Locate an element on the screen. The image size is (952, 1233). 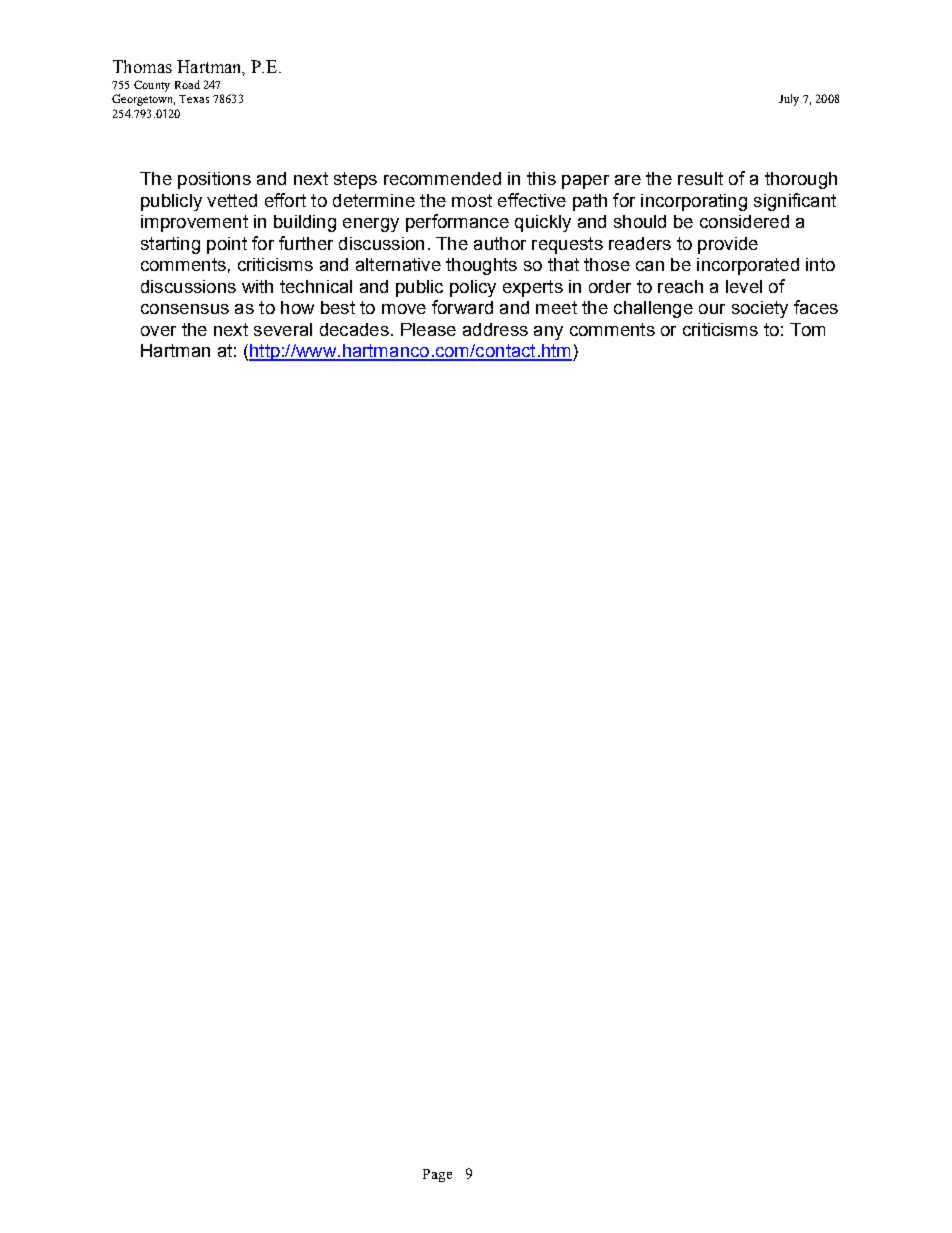
July is located at coordinates (789, 100).
